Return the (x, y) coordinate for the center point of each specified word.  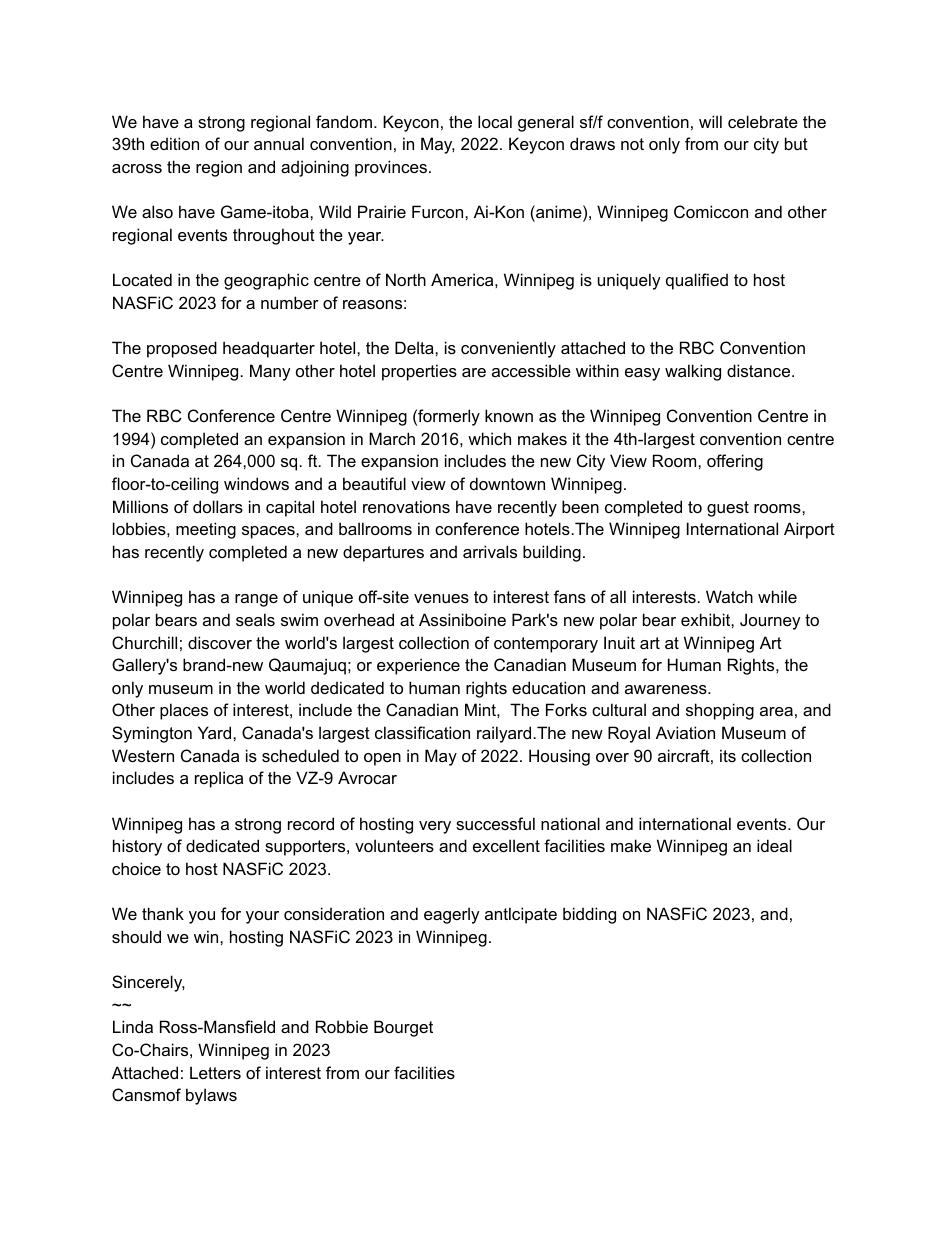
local (495, 121)
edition (174, 143)
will (710, 121)
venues (441, 598)
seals (255, 619)
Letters (215, 1072)
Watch (729, 596)
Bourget (403, 1028)
